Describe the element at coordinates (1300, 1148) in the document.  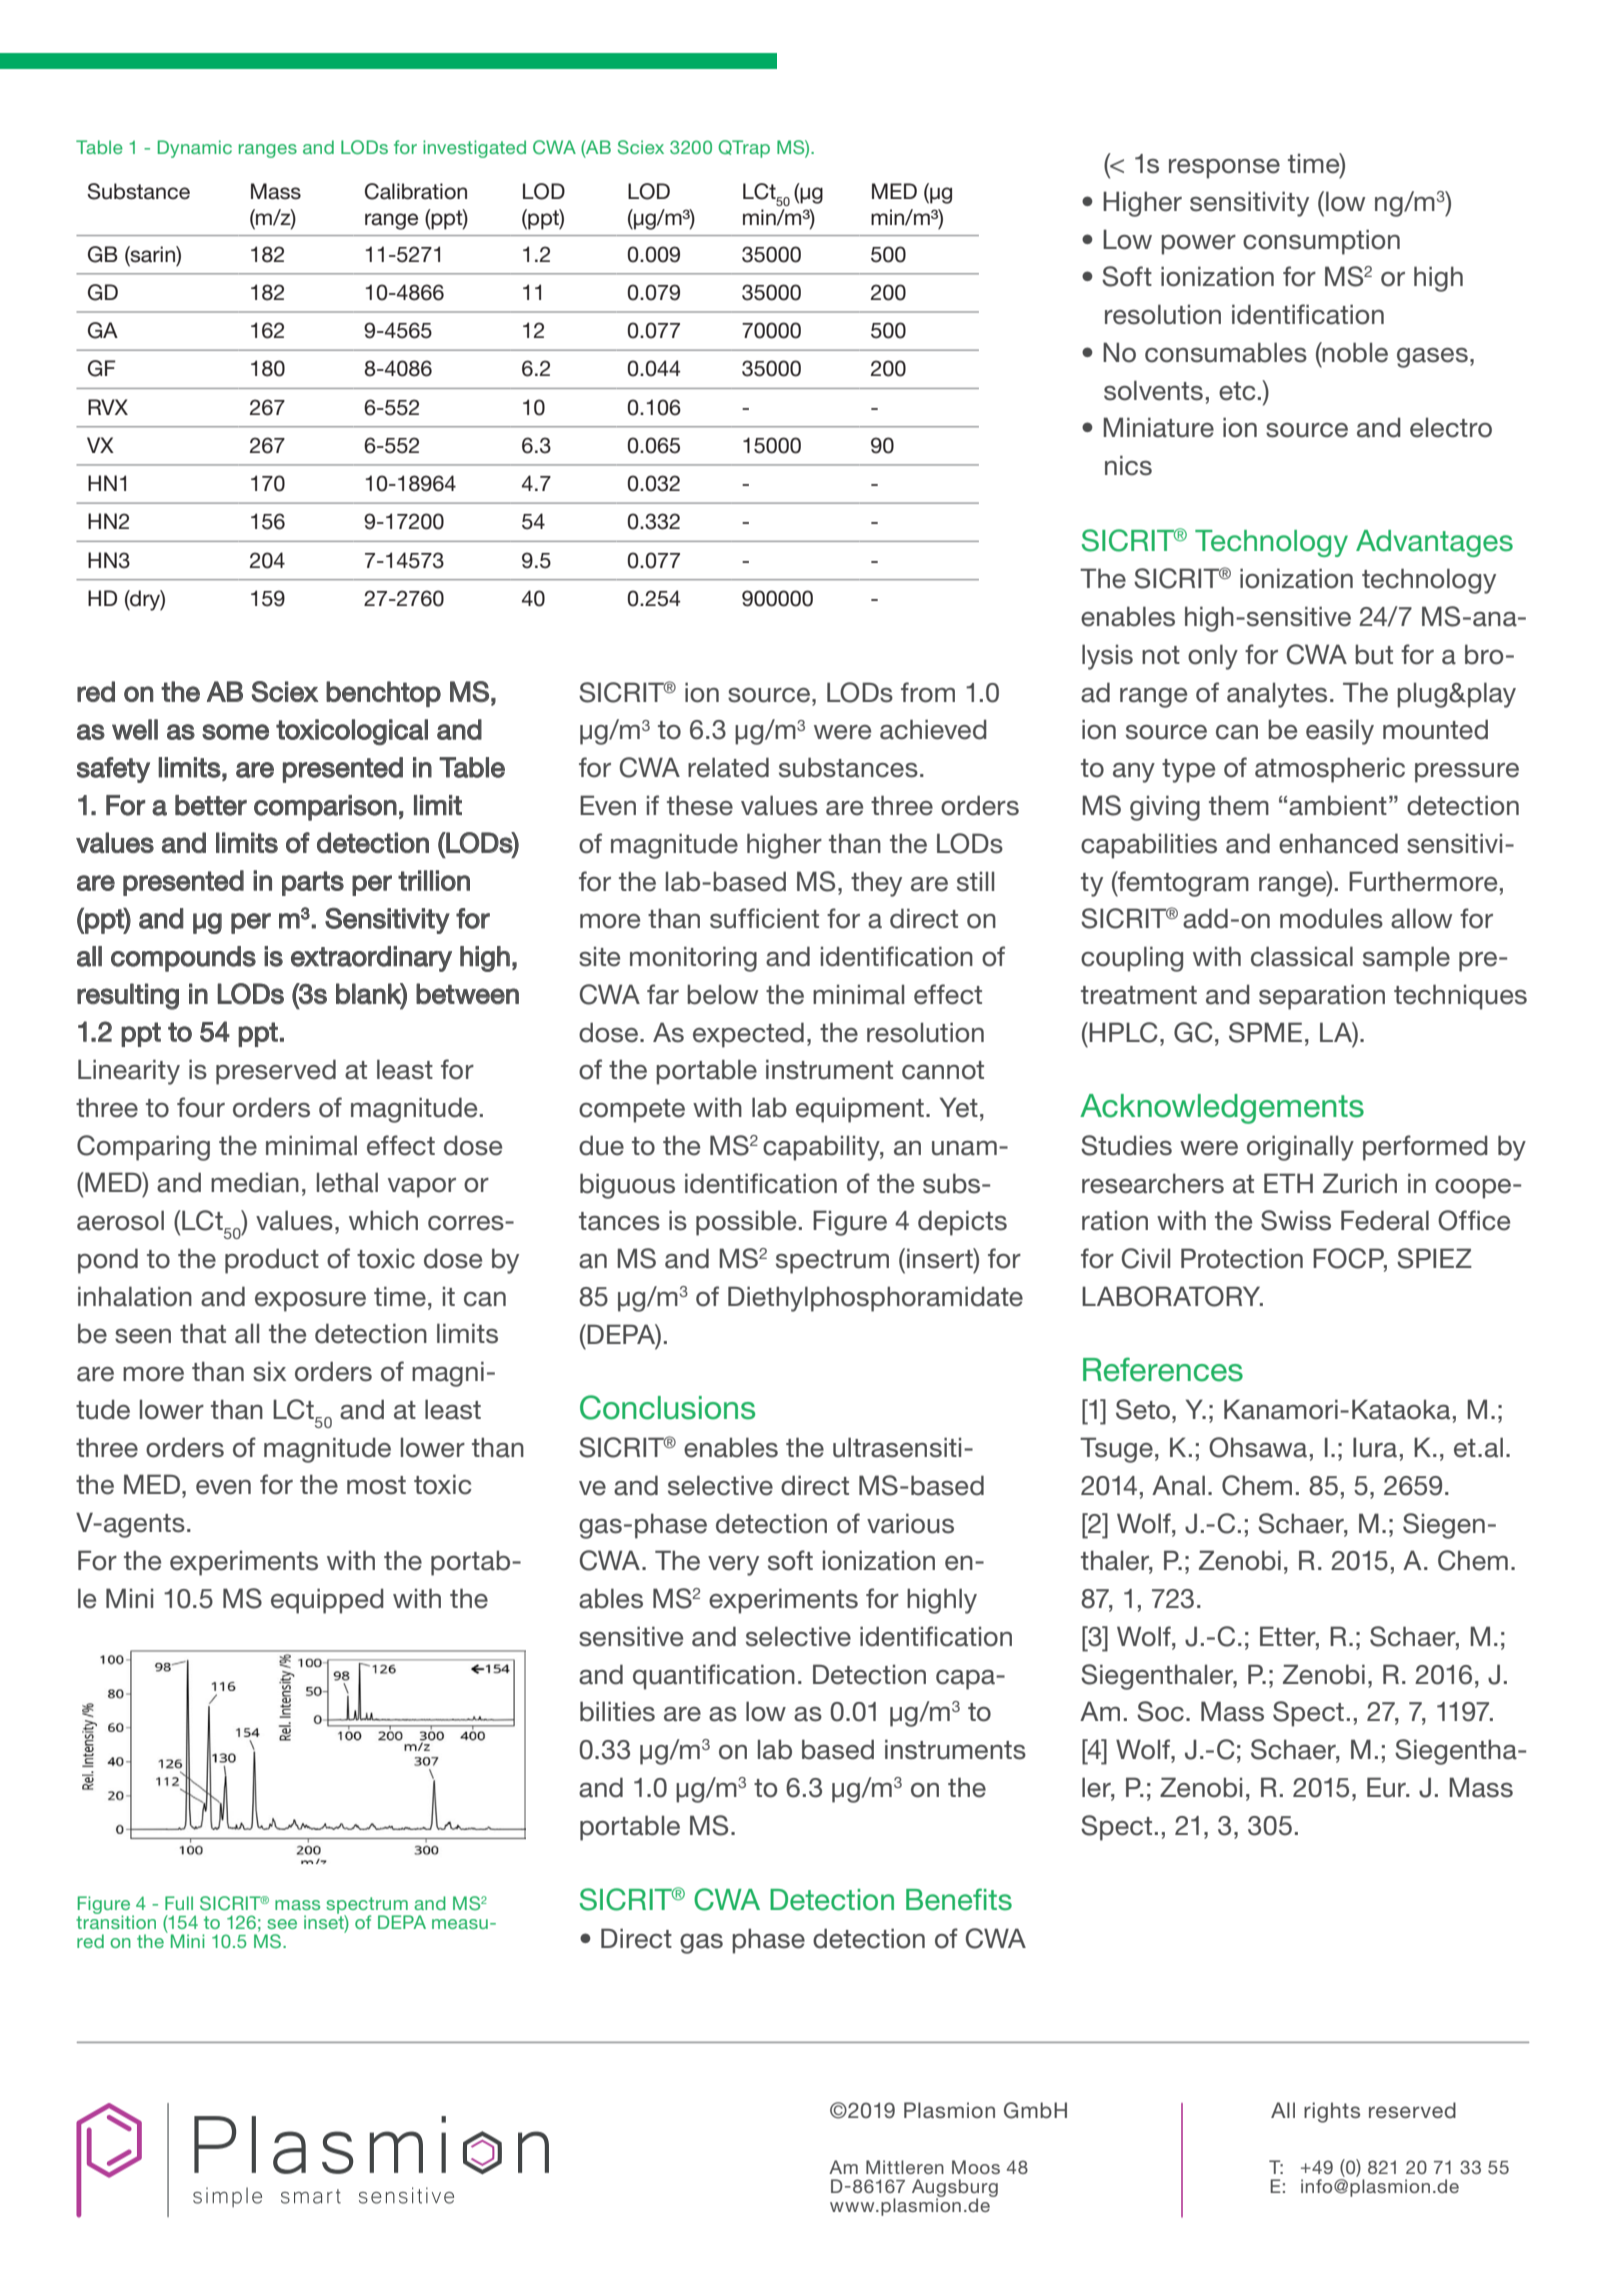
I see `originally` at that location.
